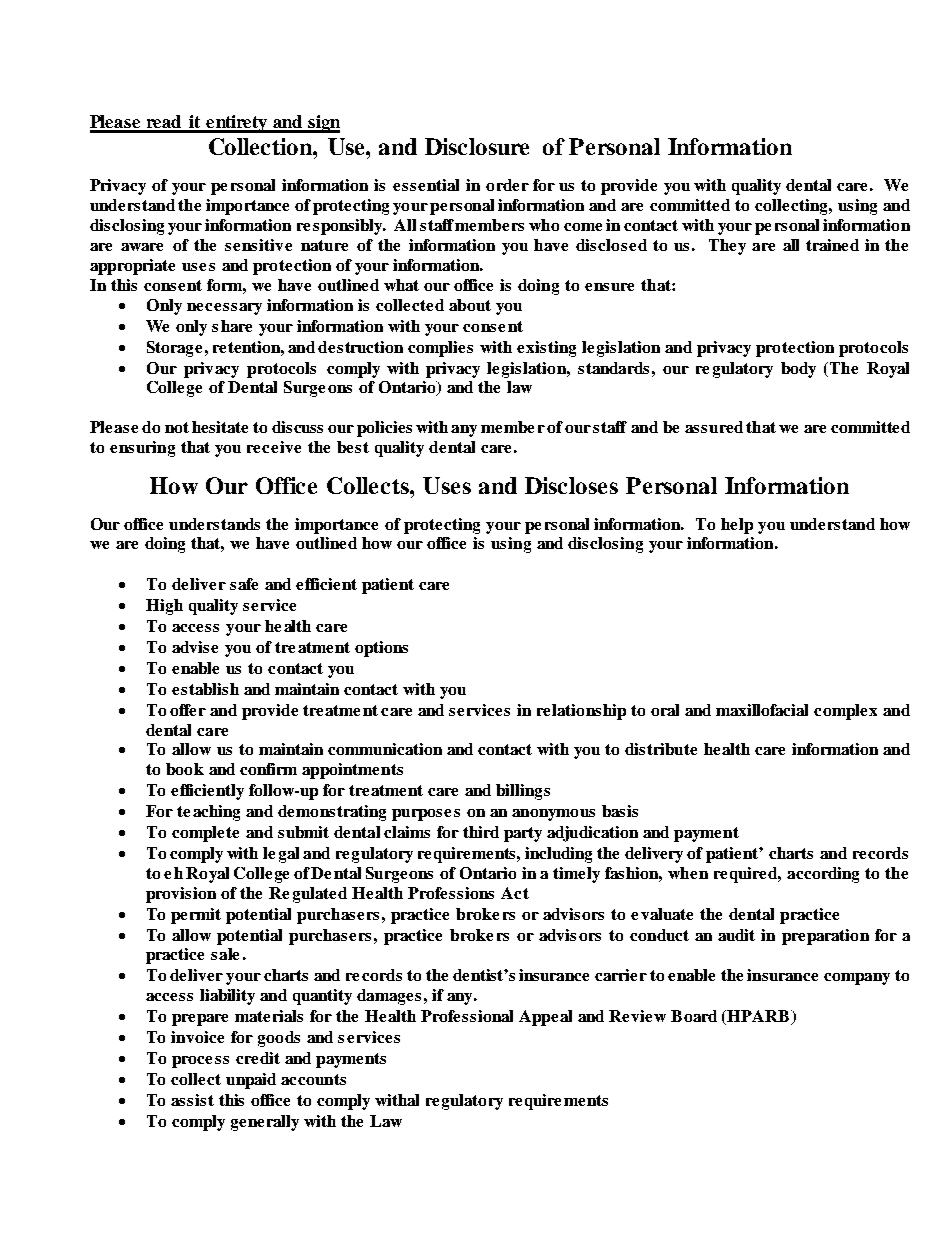 The image size is (952, 1233). Describe the element at coordinates (747, 875) in the screenshot. I see `required` at that location.
